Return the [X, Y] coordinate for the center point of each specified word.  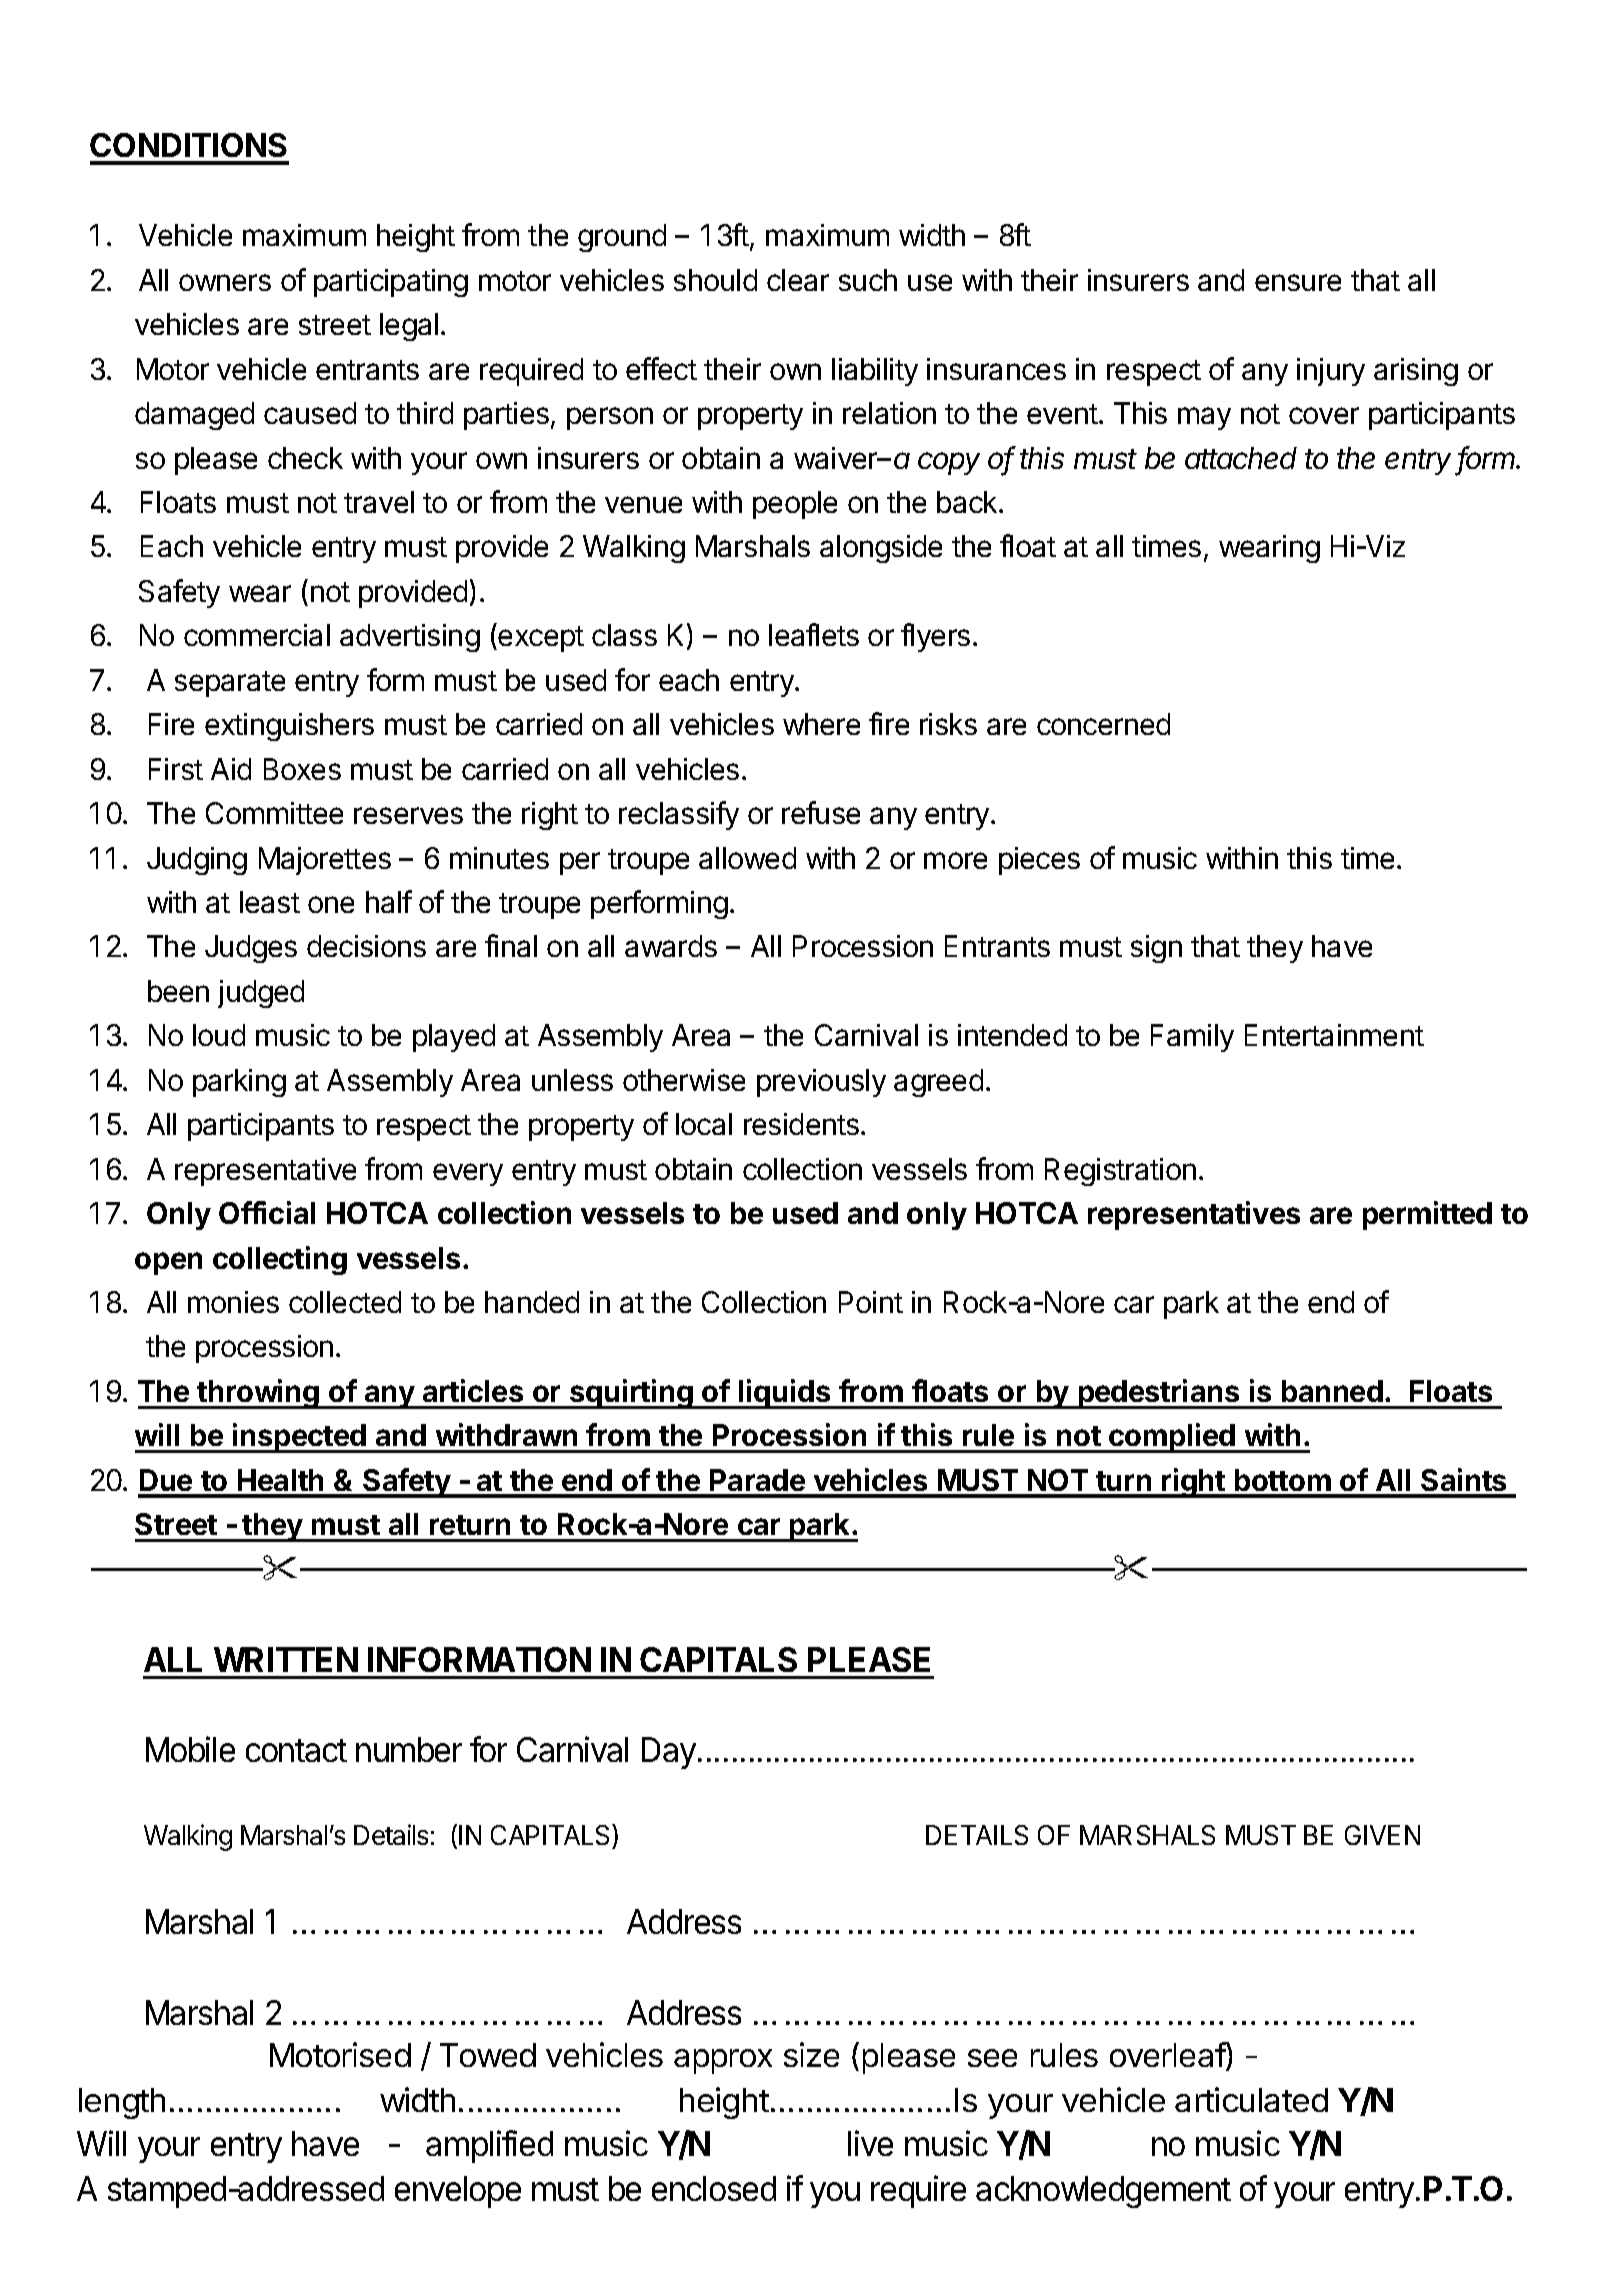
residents [801, 1124]
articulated [1251, 2099]
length [122, 2103]
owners [225, 282]
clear [798, 280]
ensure [1298, 282]
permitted [1427, 1215]
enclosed [714, 2188]
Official [267, 1212]
